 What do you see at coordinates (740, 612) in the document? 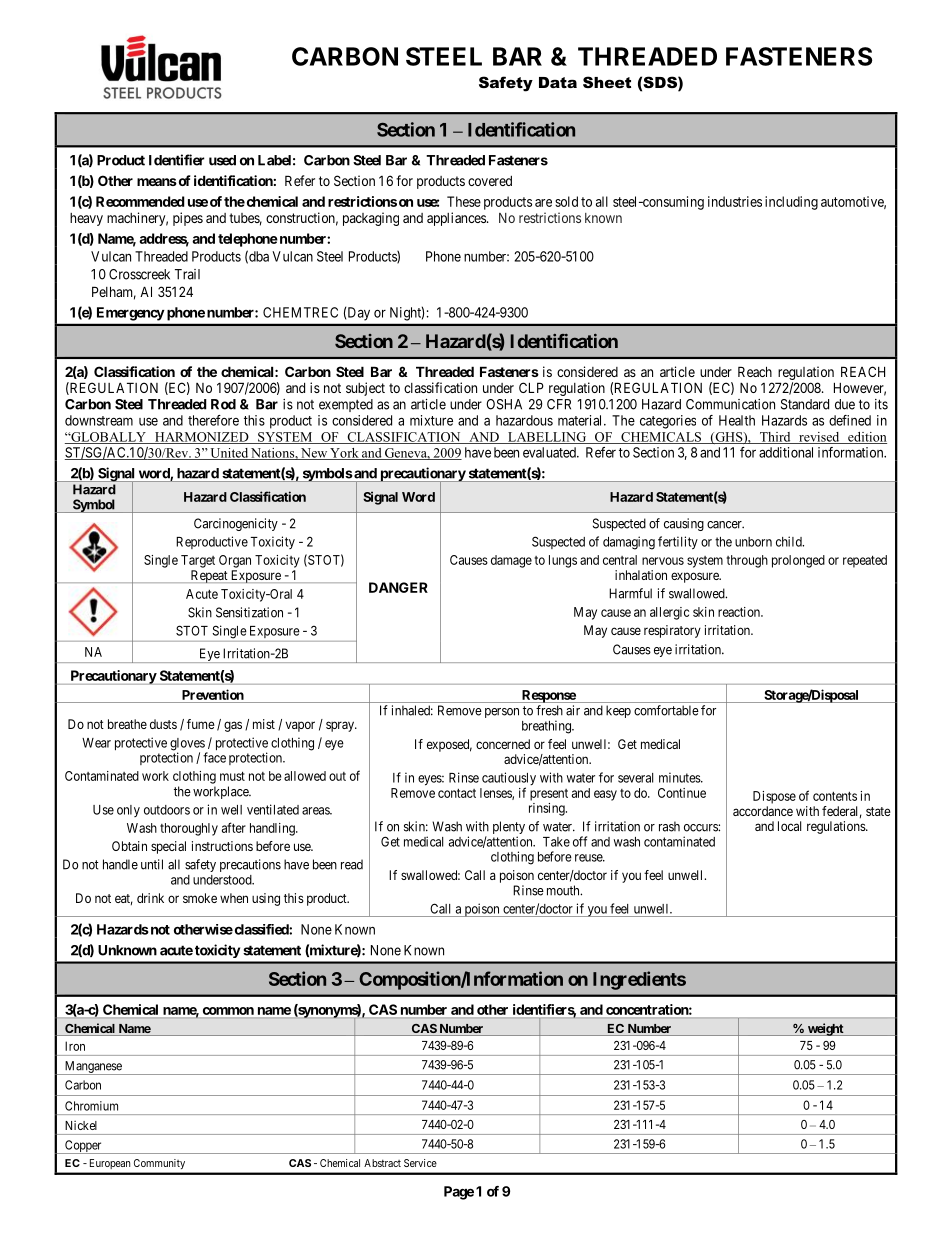
I see `reaction` at bounding box center [740, 612].
